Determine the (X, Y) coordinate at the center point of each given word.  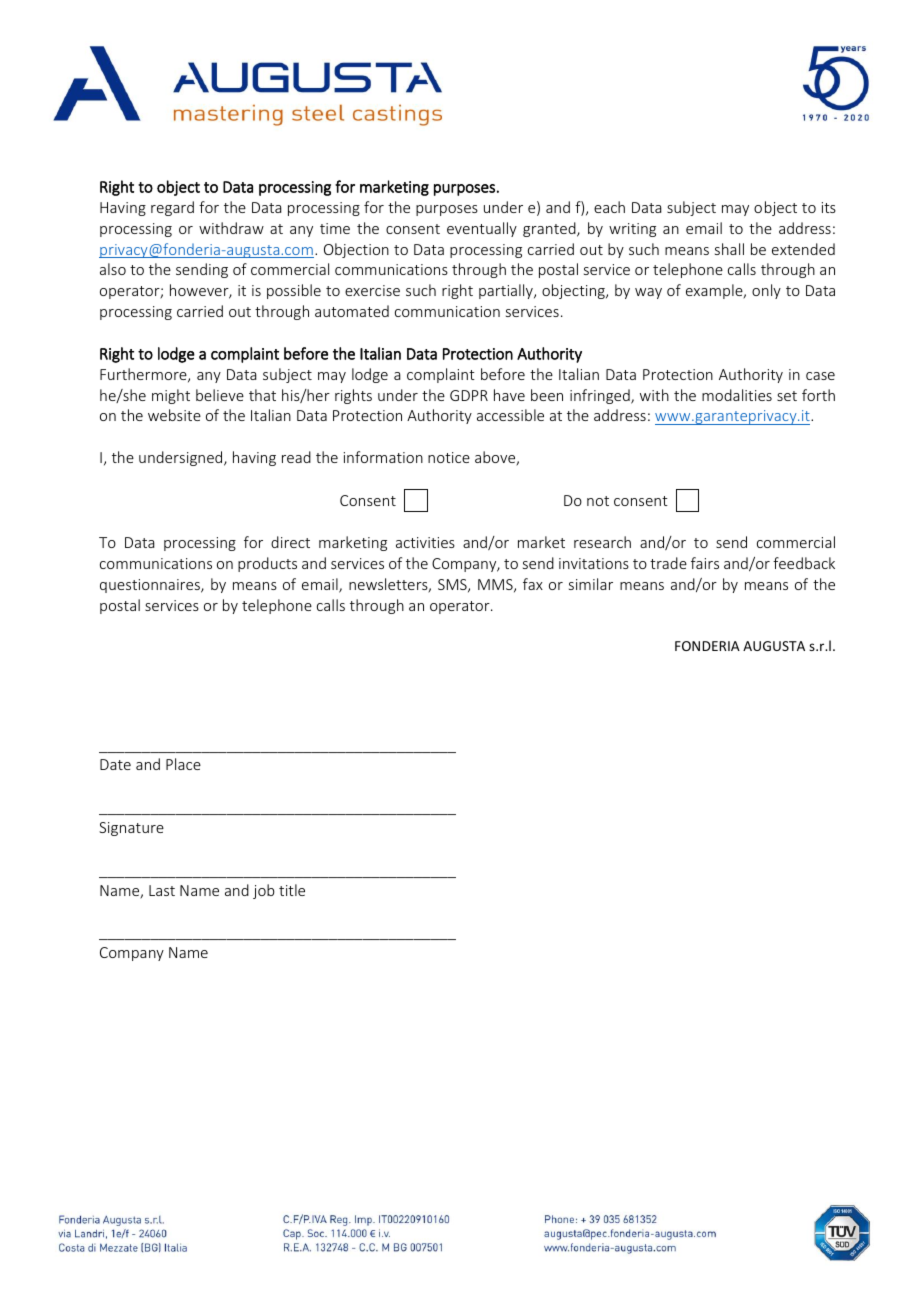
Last (162, 890)
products (267, 564)
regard (172, 208)
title (292, 890)
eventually (482, 229)
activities (425, 542)
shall (729, 249)
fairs (705, 563)
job (264, 891)
